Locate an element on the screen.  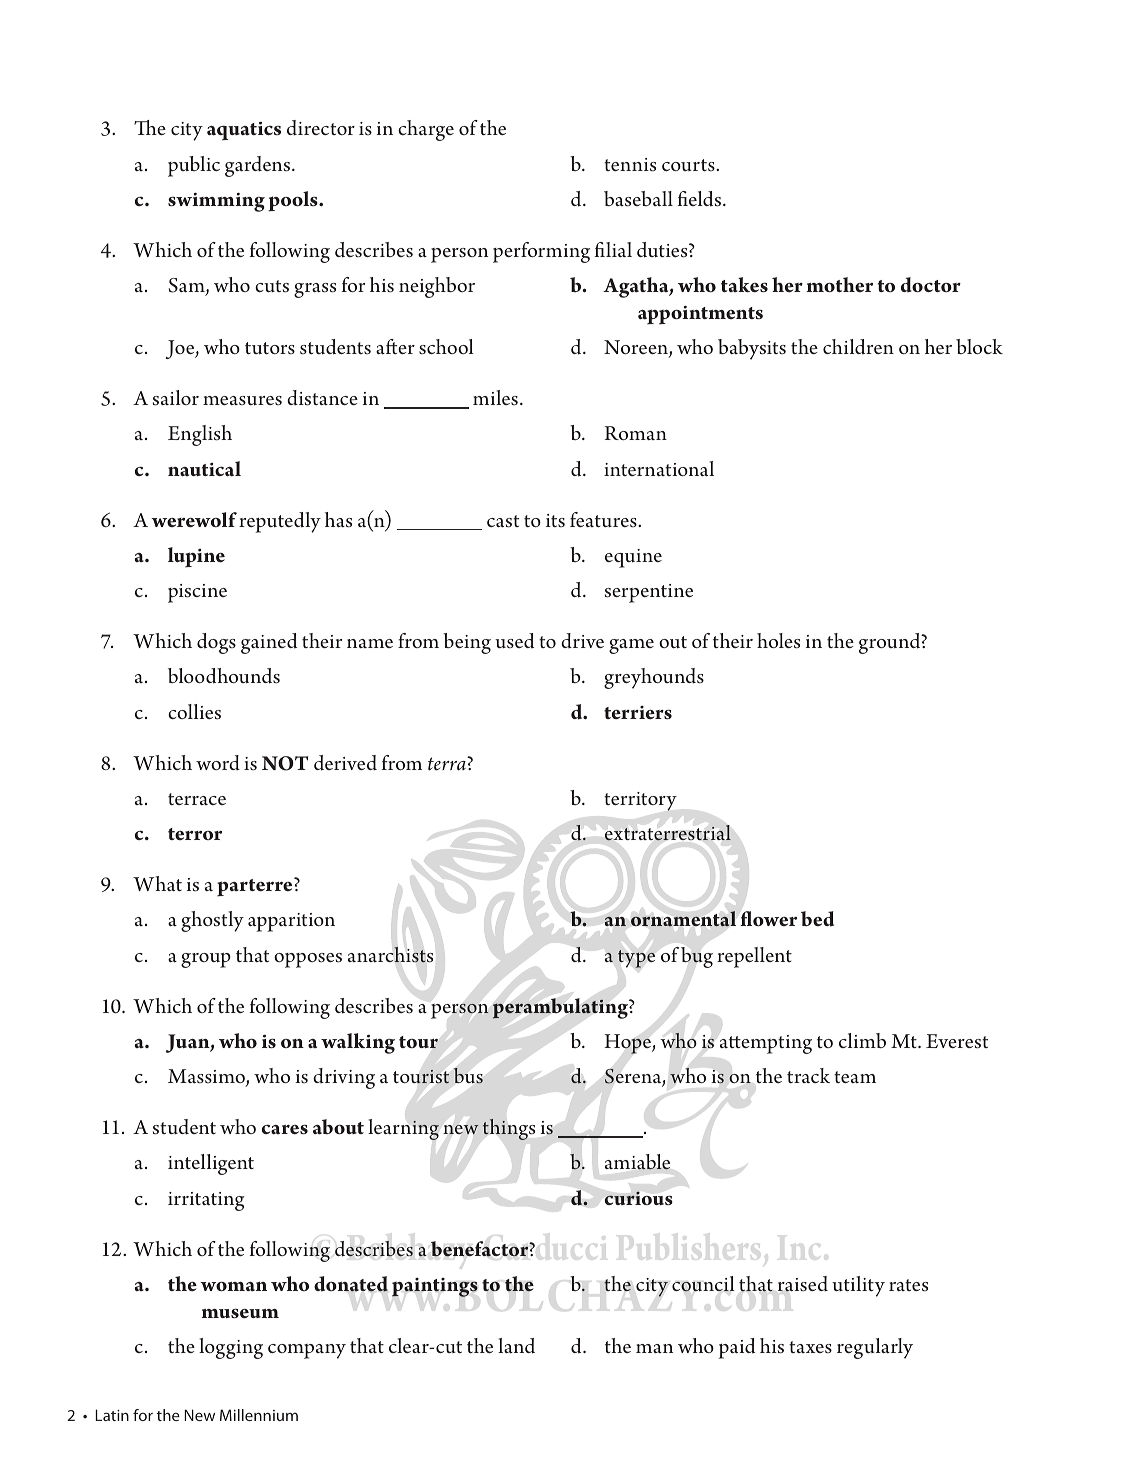
holes is located at coordinates (778, 641).
